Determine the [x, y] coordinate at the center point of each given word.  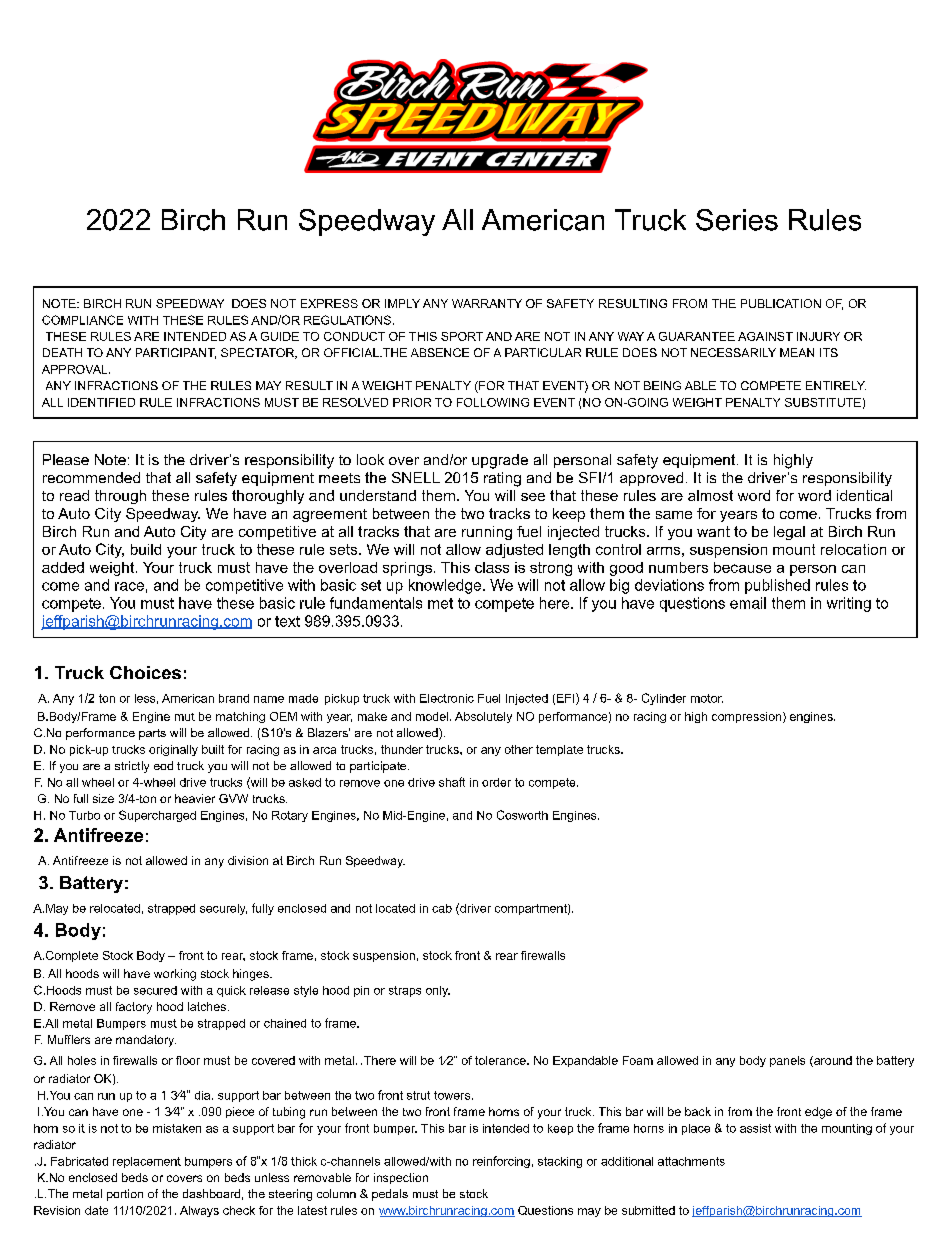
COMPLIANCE [82, 320]
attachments [691, 1161]
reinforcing [501, 1162]
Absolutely [483, 717]
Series [737, 220]
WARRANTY [487, 303]
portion [125, 1195]
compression [748, 717]
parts [152, 734]
